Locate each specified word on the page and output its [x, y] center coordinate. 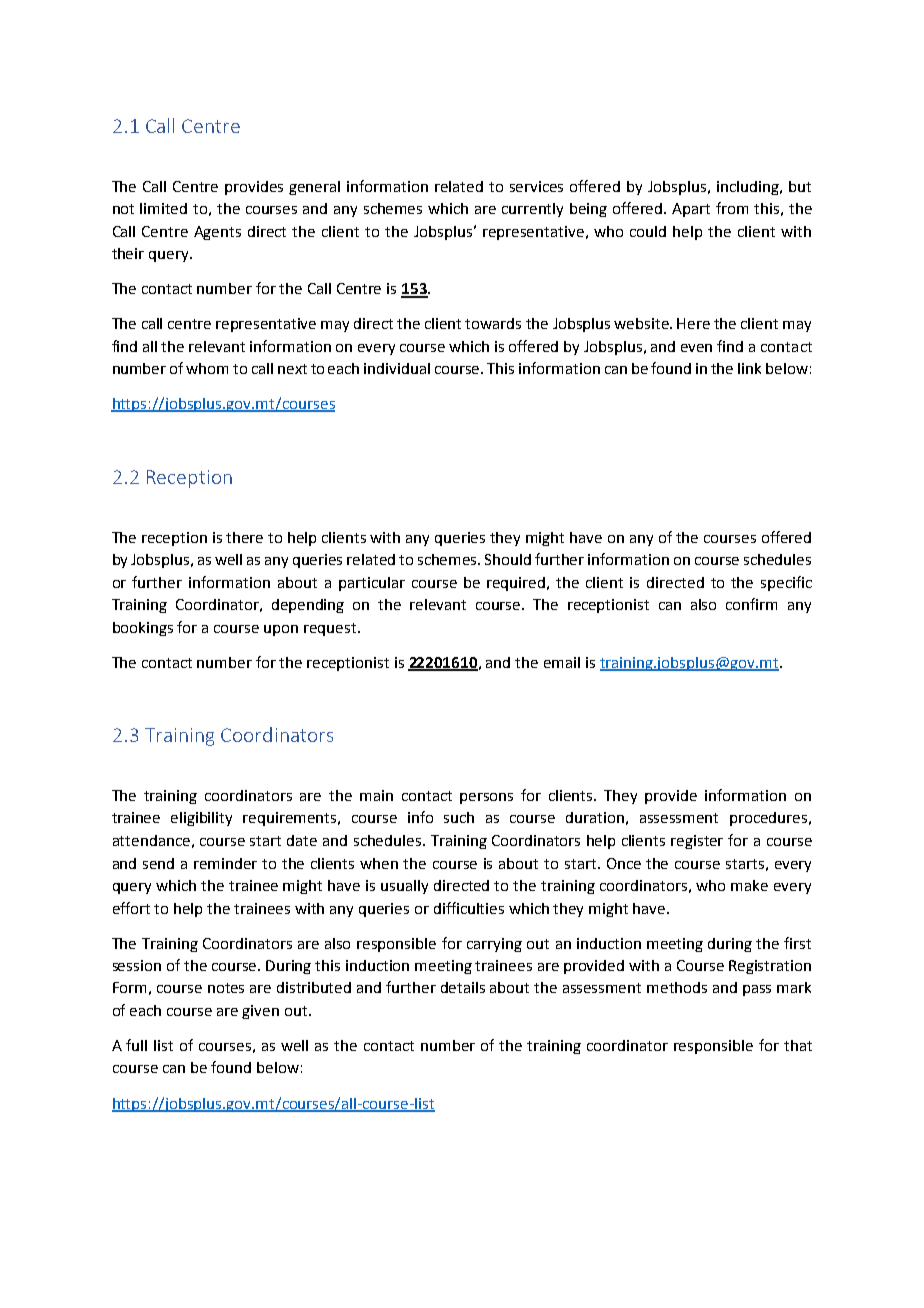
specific [786, 583]
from [732, 208]
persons [486, 798]
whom [207, 368]
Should [508, 559]
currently [532, 210]
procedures [770, 819]
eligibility [201, 819]
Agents [217, 233]
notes [226, 988]
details [463, 987]
